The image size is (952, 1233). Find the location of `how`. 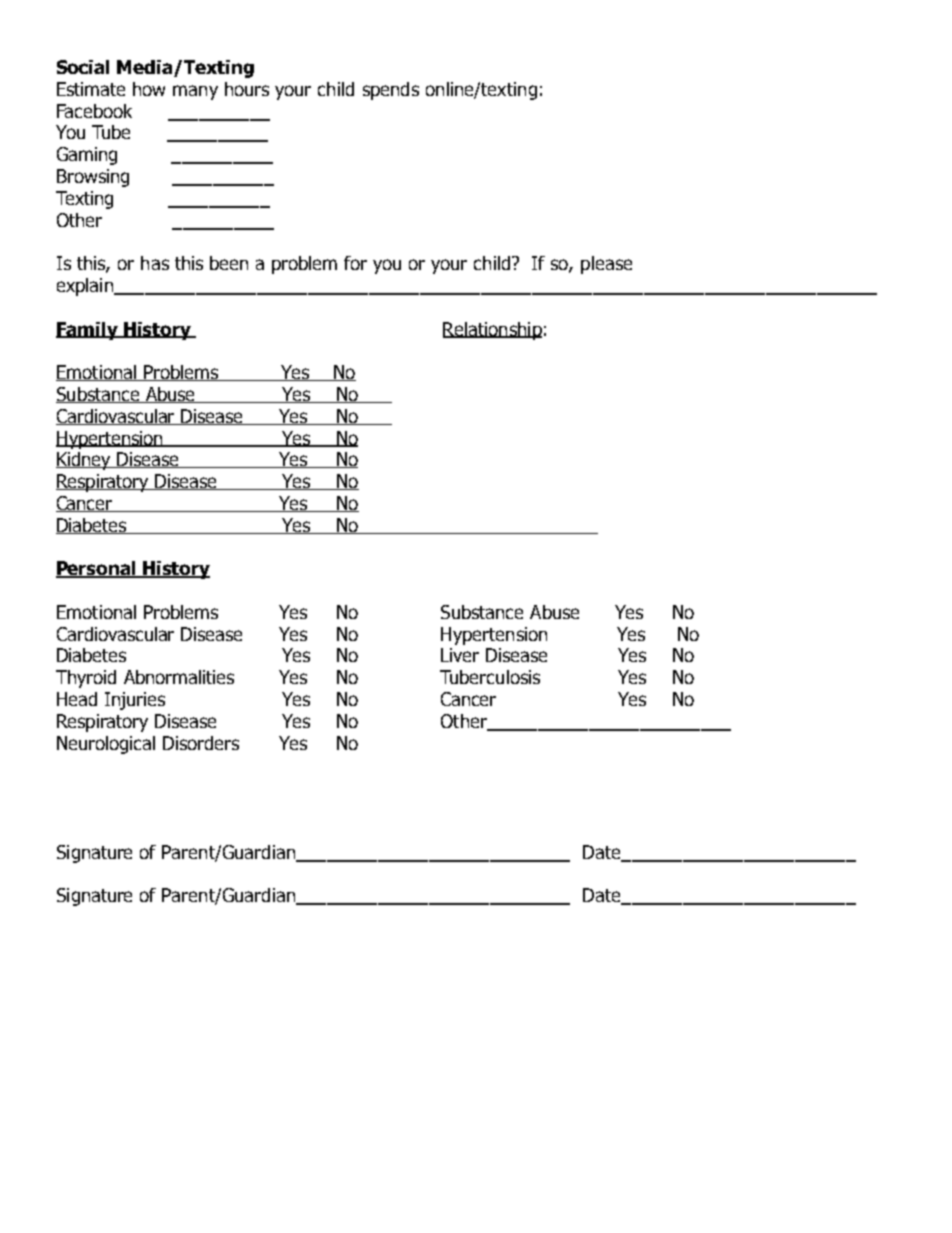

how is located at coordinates (149, 89).
